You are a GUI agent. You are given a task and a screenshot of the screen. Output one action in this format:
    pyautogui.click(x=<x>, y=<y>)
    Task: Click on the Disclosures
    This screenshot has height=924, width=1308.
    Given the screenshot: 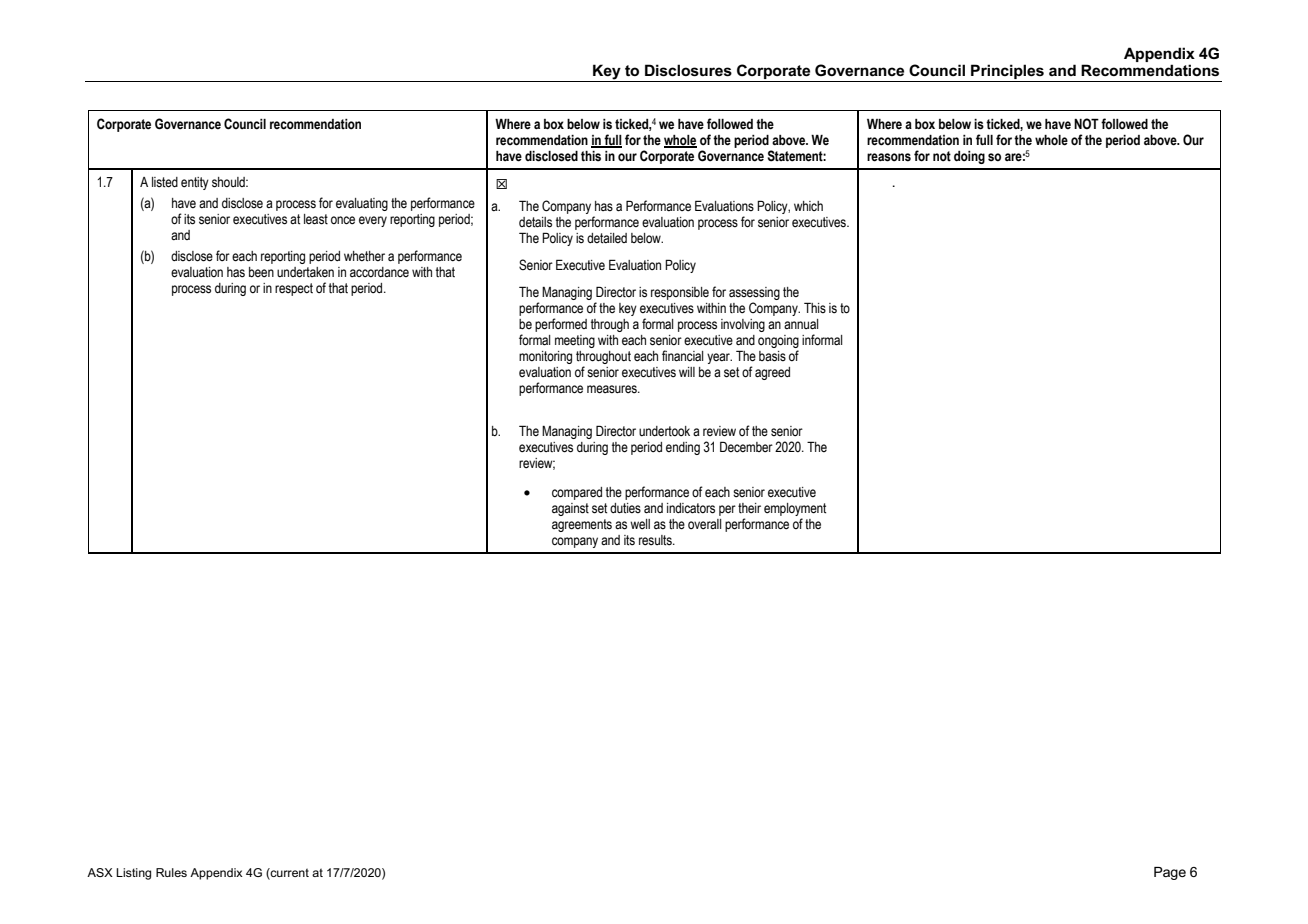 What is the action you would take?
    pyautogui.click(x=688, y=70)
